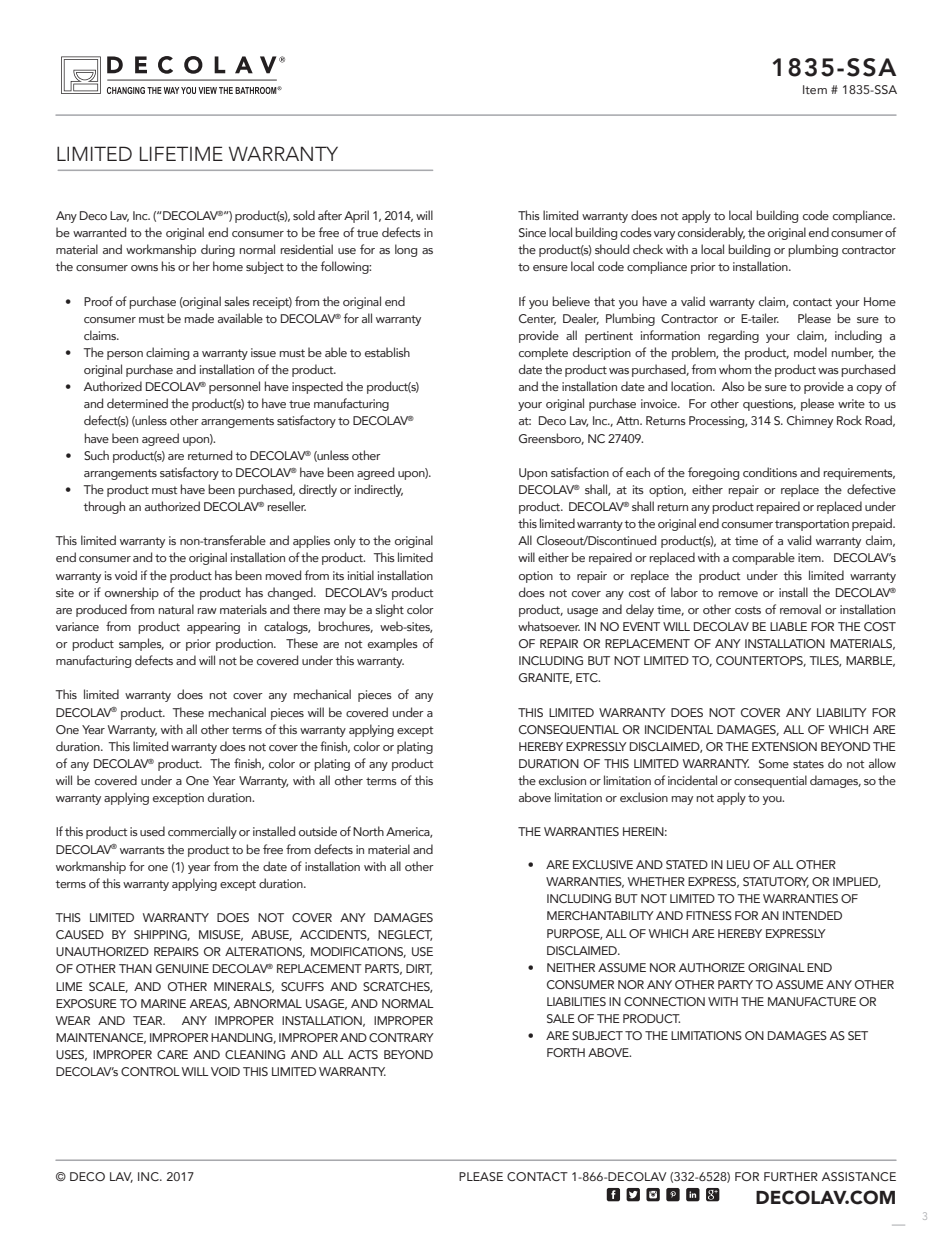 Image resolution: width=952 pixels, height=1233 pixels. I want to click on LIABILITY, so click(842, 712).
